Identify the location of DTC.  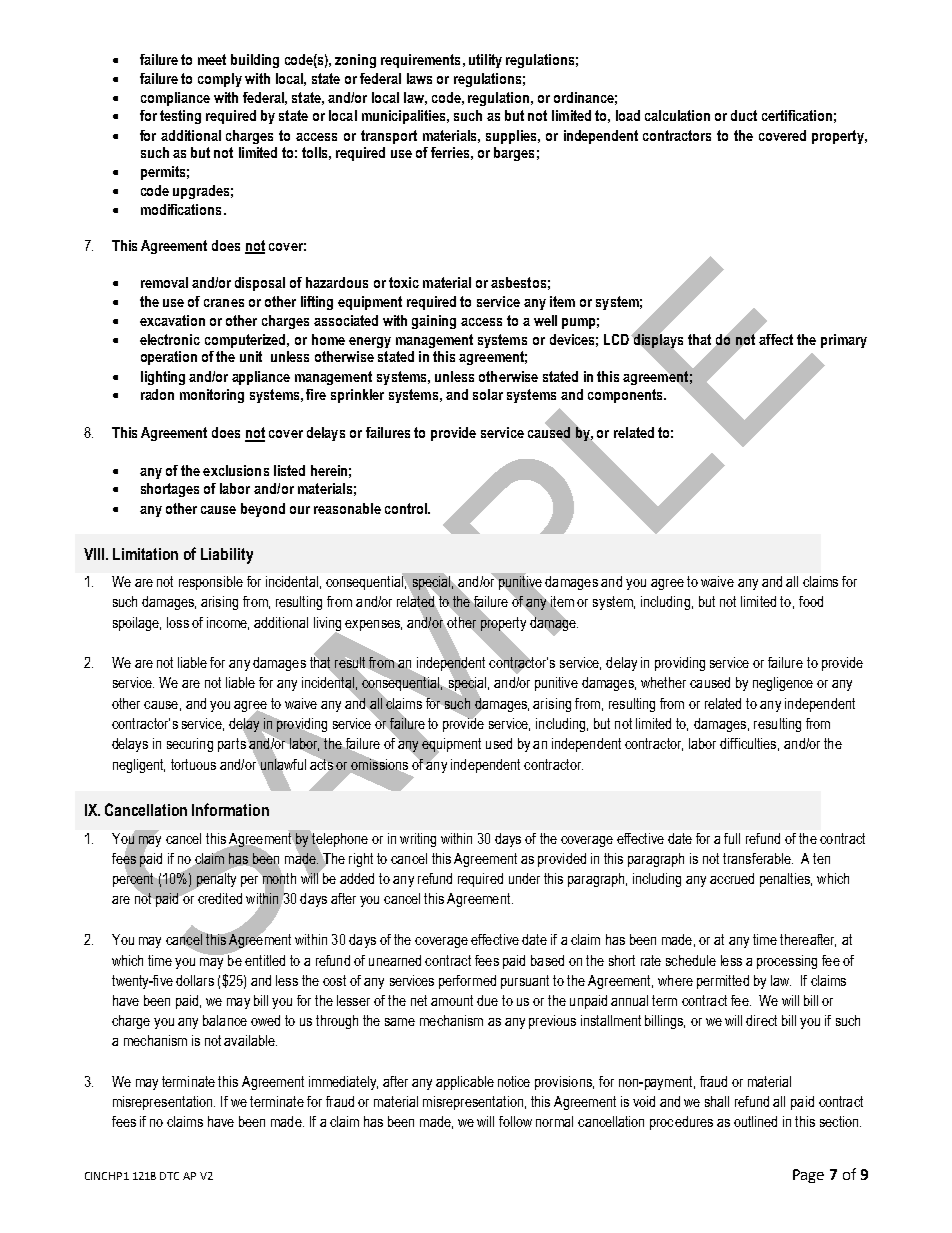
(169, 1176).
